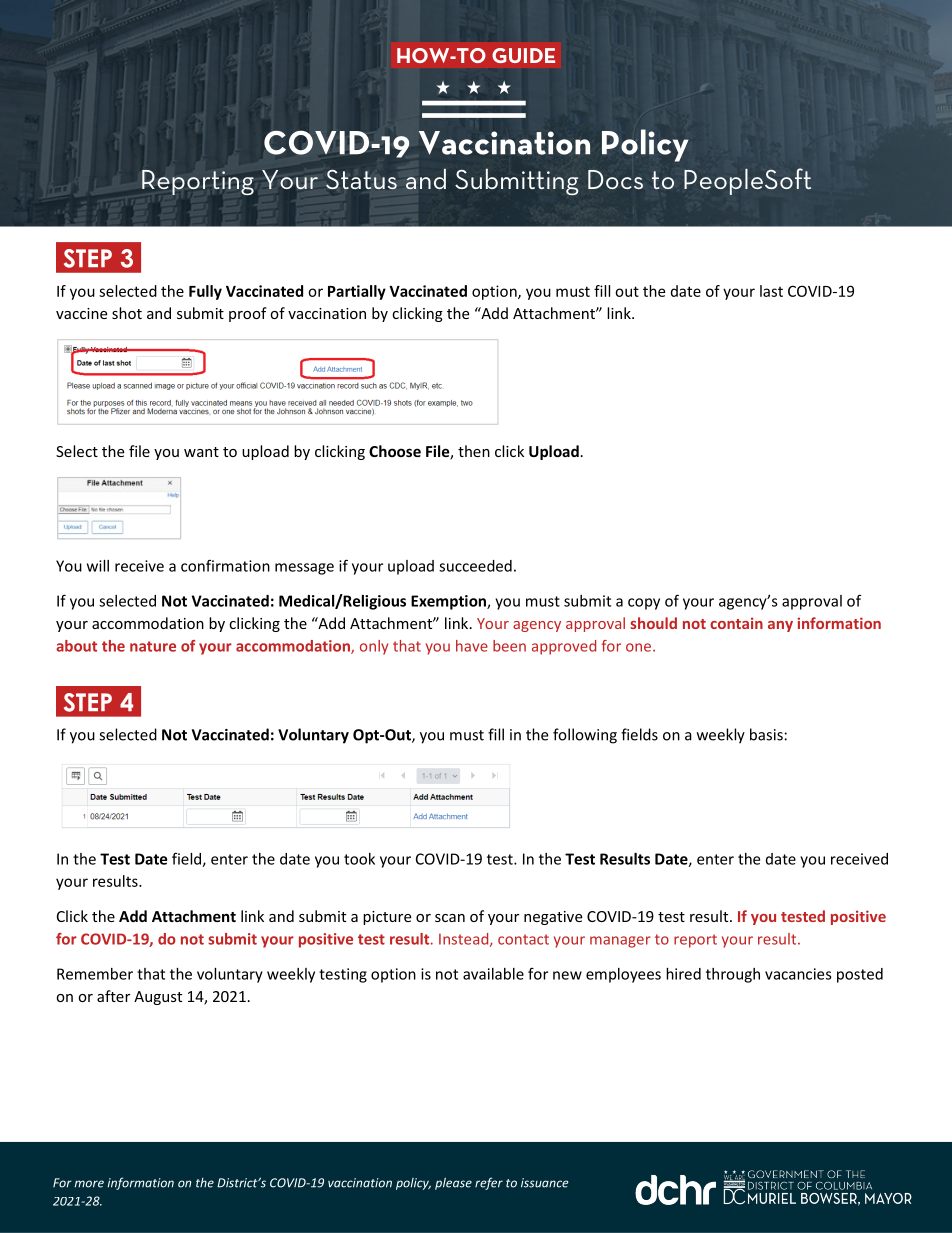 The image size is (952, 1233). What do you see at coordinates (361, 180) in the screenshot?
I see `Status` at bounding box center [361, 180].
